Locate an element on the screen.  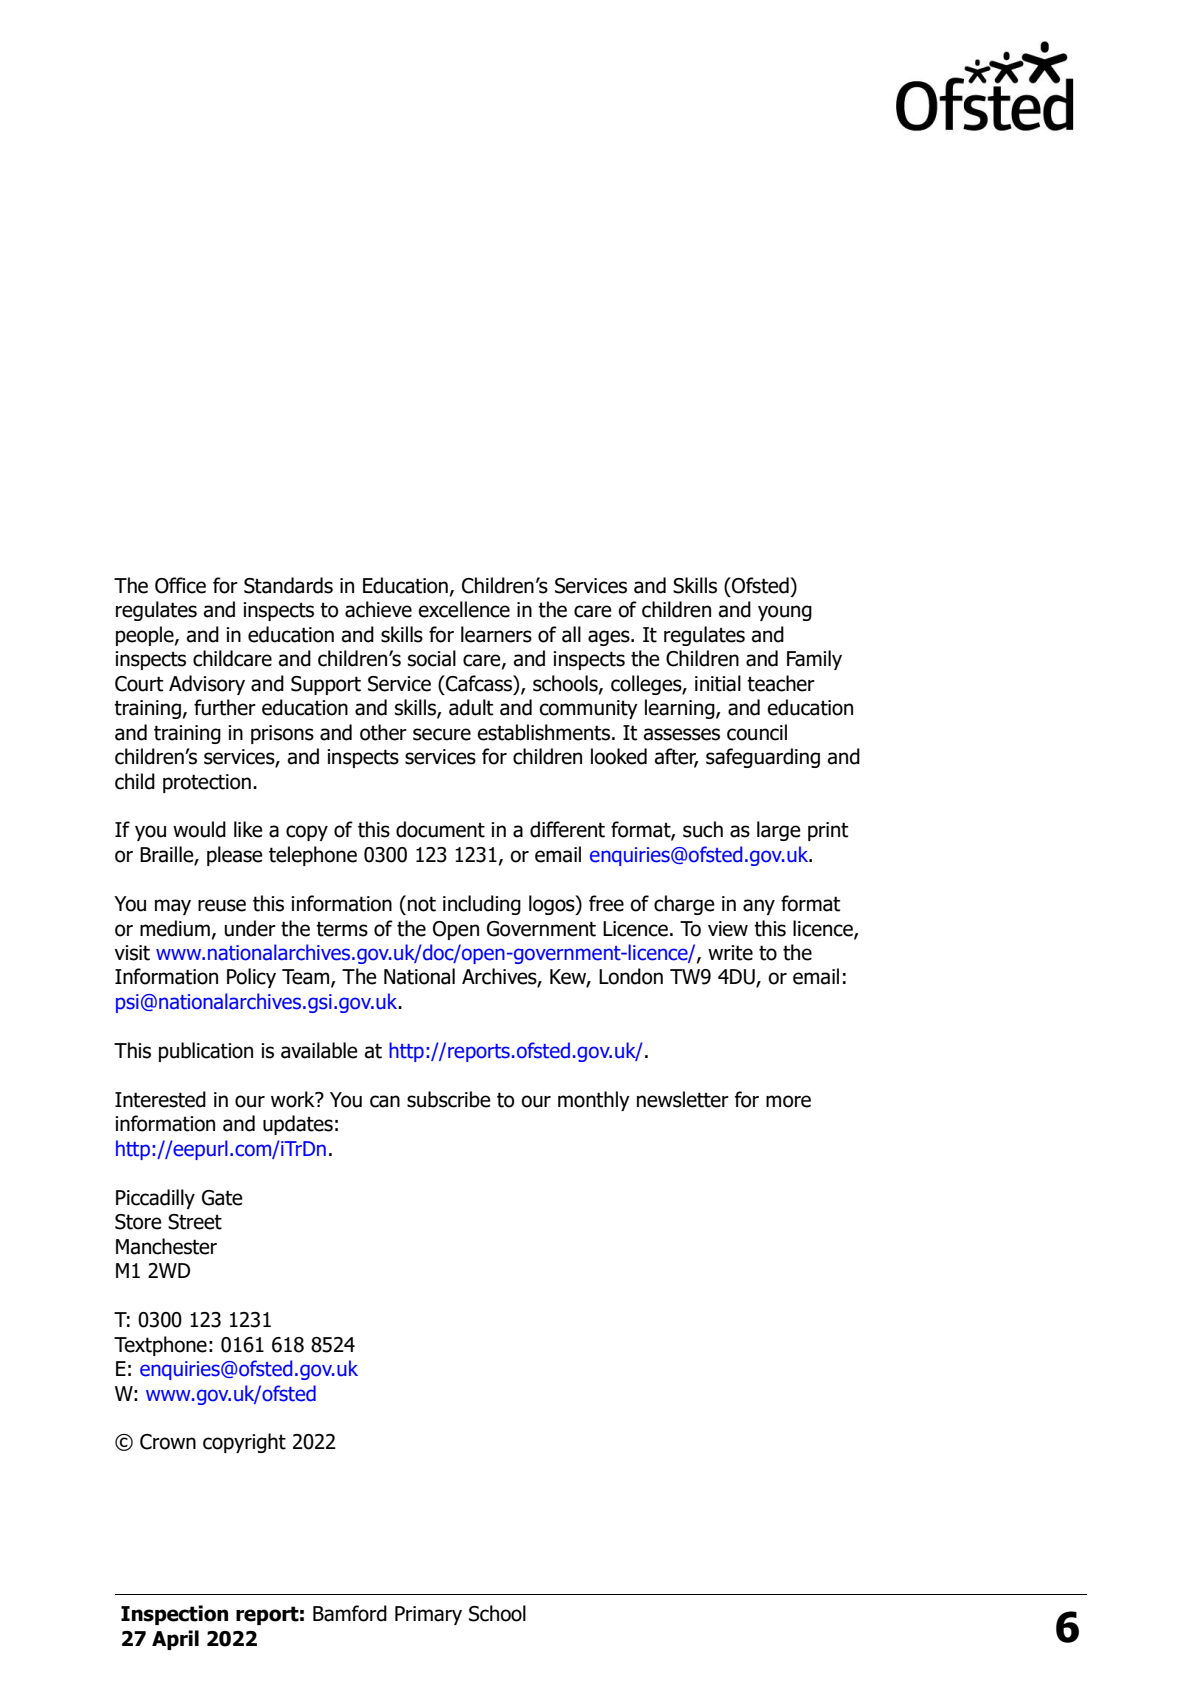
subscribe is located at coordinates (449, 1099).
